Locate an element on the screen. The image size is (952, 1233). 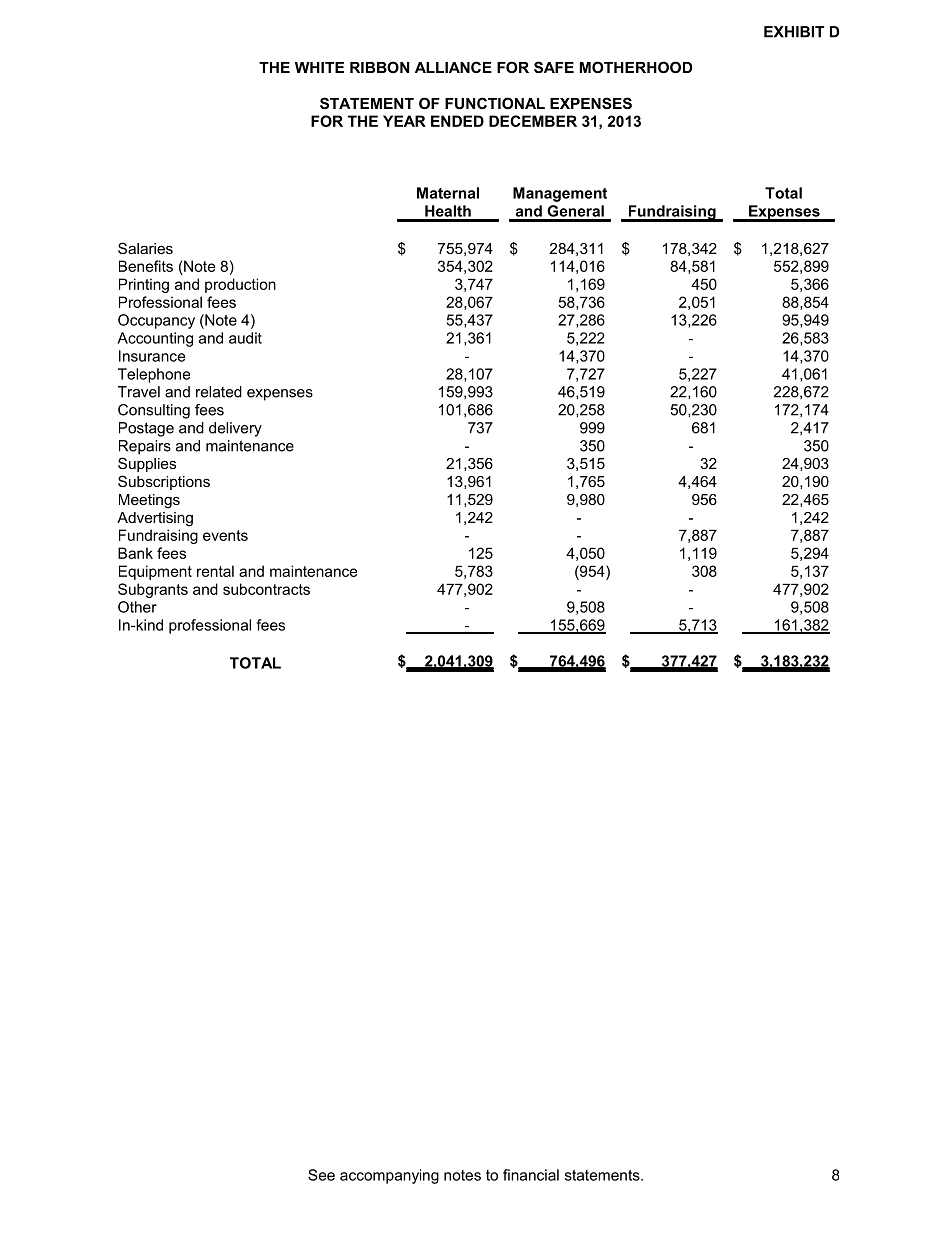
WHITE is located at coordinates (319, 67).
